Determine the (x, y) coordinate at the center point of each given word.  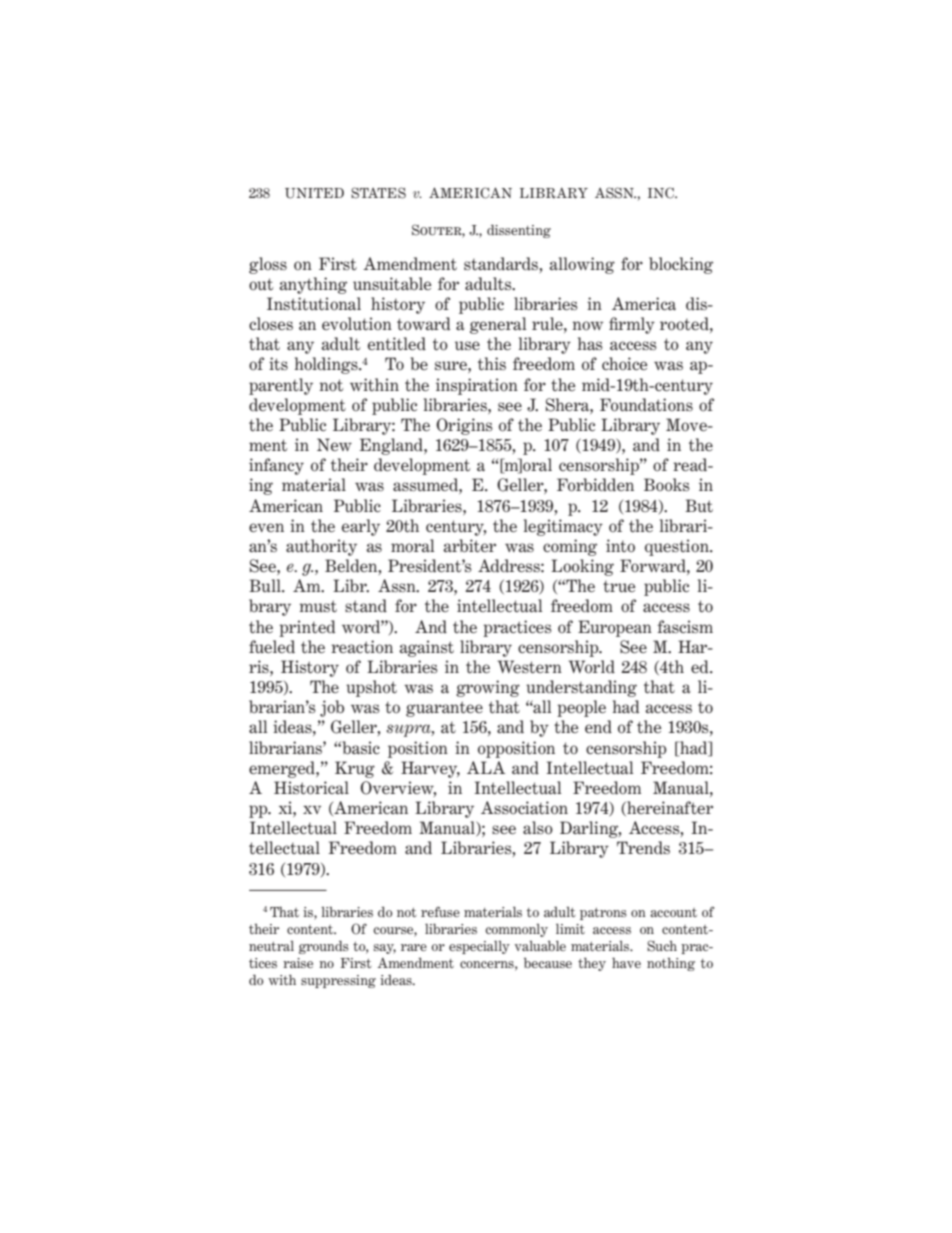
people (581, 708)
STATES (378, 193)
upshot (371, 688)
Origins (464, 426)
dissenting (519, 231)
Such (662, 946)
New (334, 444)
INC (662, 193)
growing (488, 688)
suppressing (338, 981)
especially (479, 947)
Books (667, 485)
